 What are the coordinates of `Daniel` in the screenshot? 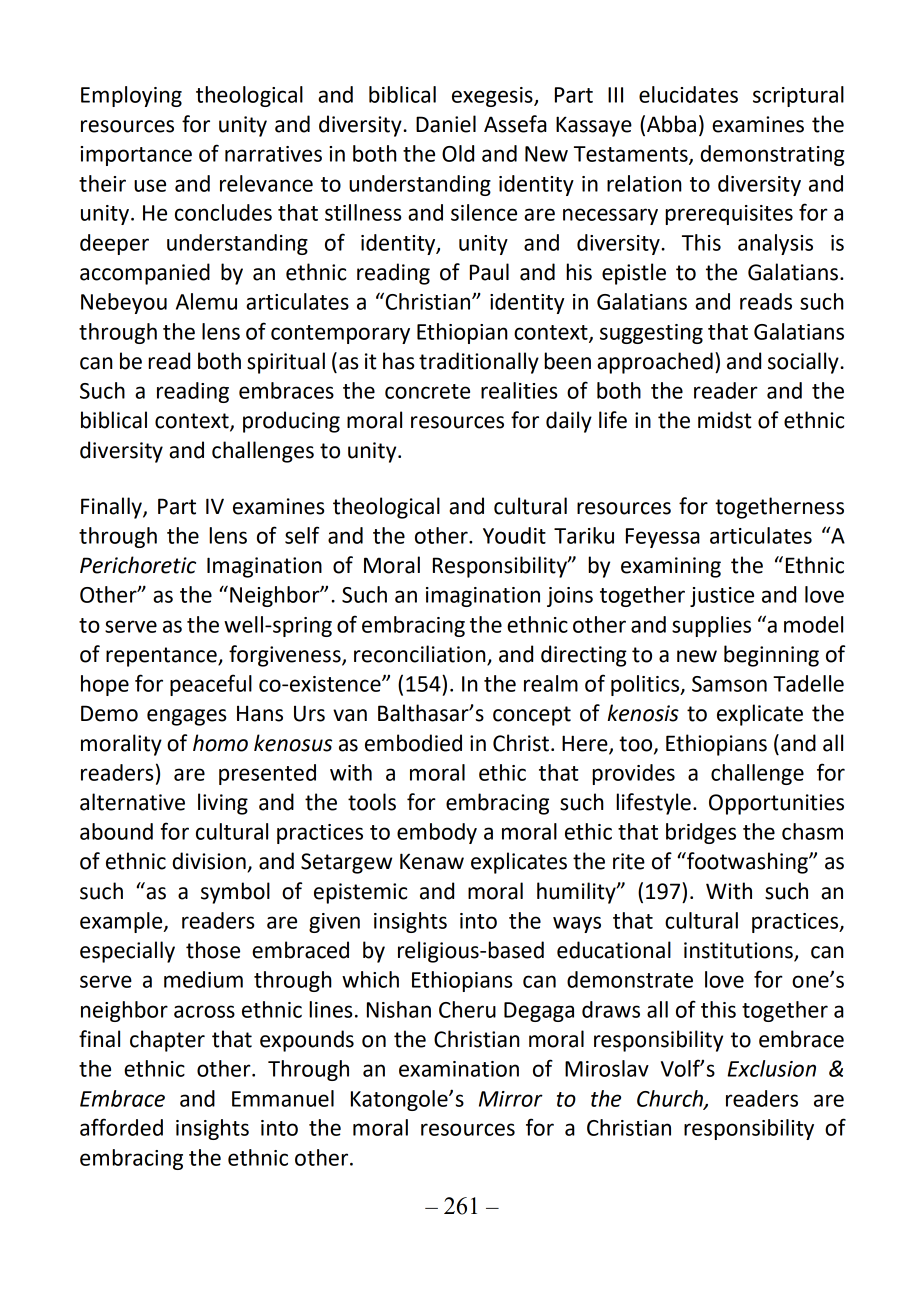 It's located at (446, 124).
